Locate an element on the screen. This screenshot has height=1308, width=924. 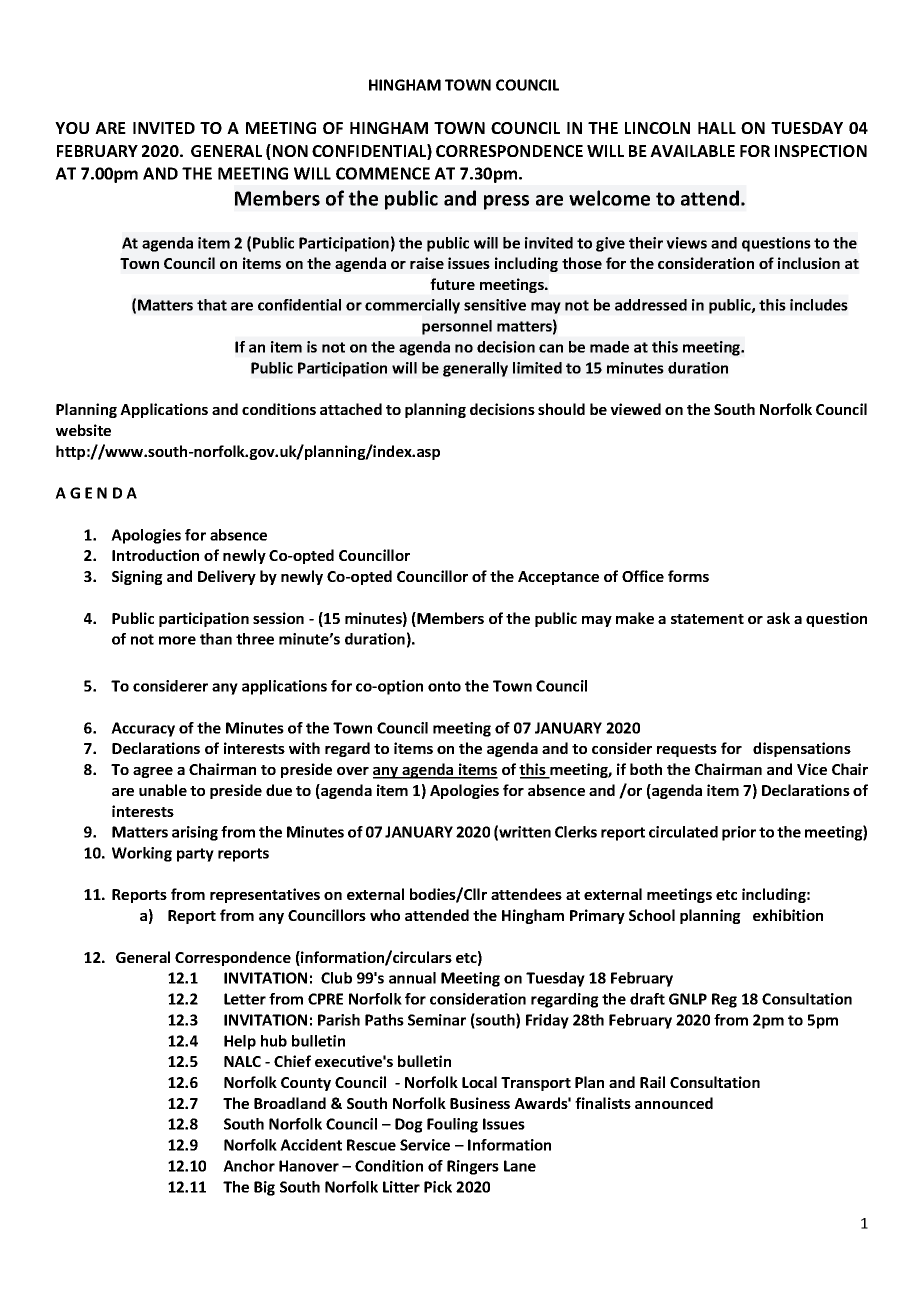
Big is located at coordinates (264, 1188).
